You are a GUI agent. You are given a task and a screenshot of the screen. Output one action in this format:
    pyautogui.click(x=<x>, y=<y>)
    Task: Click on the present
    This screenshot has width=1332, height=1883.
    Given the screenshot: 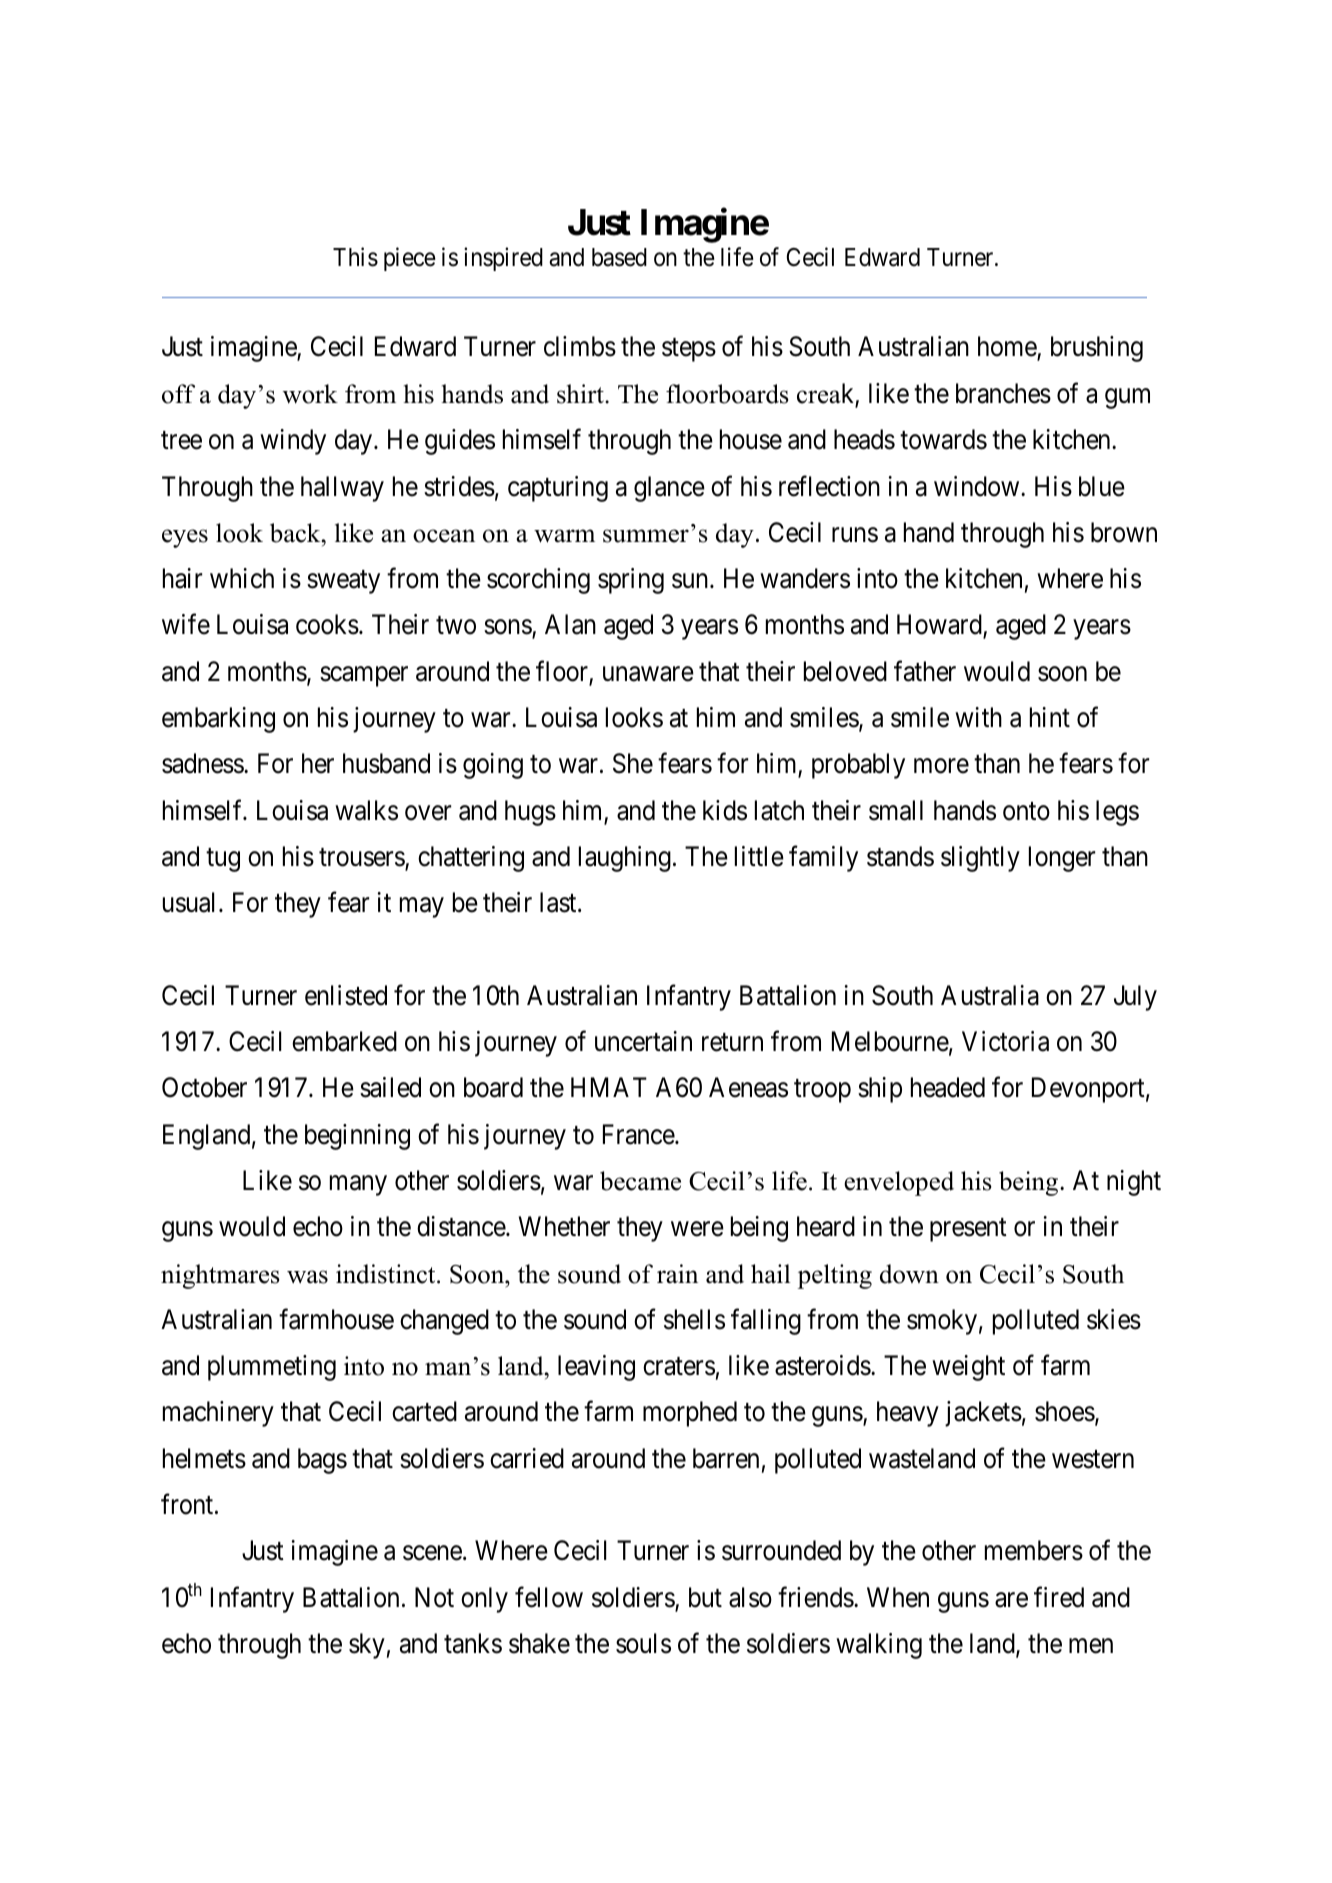 What is the action you would take?
    pyautogui.click(x=968, y=1230)
